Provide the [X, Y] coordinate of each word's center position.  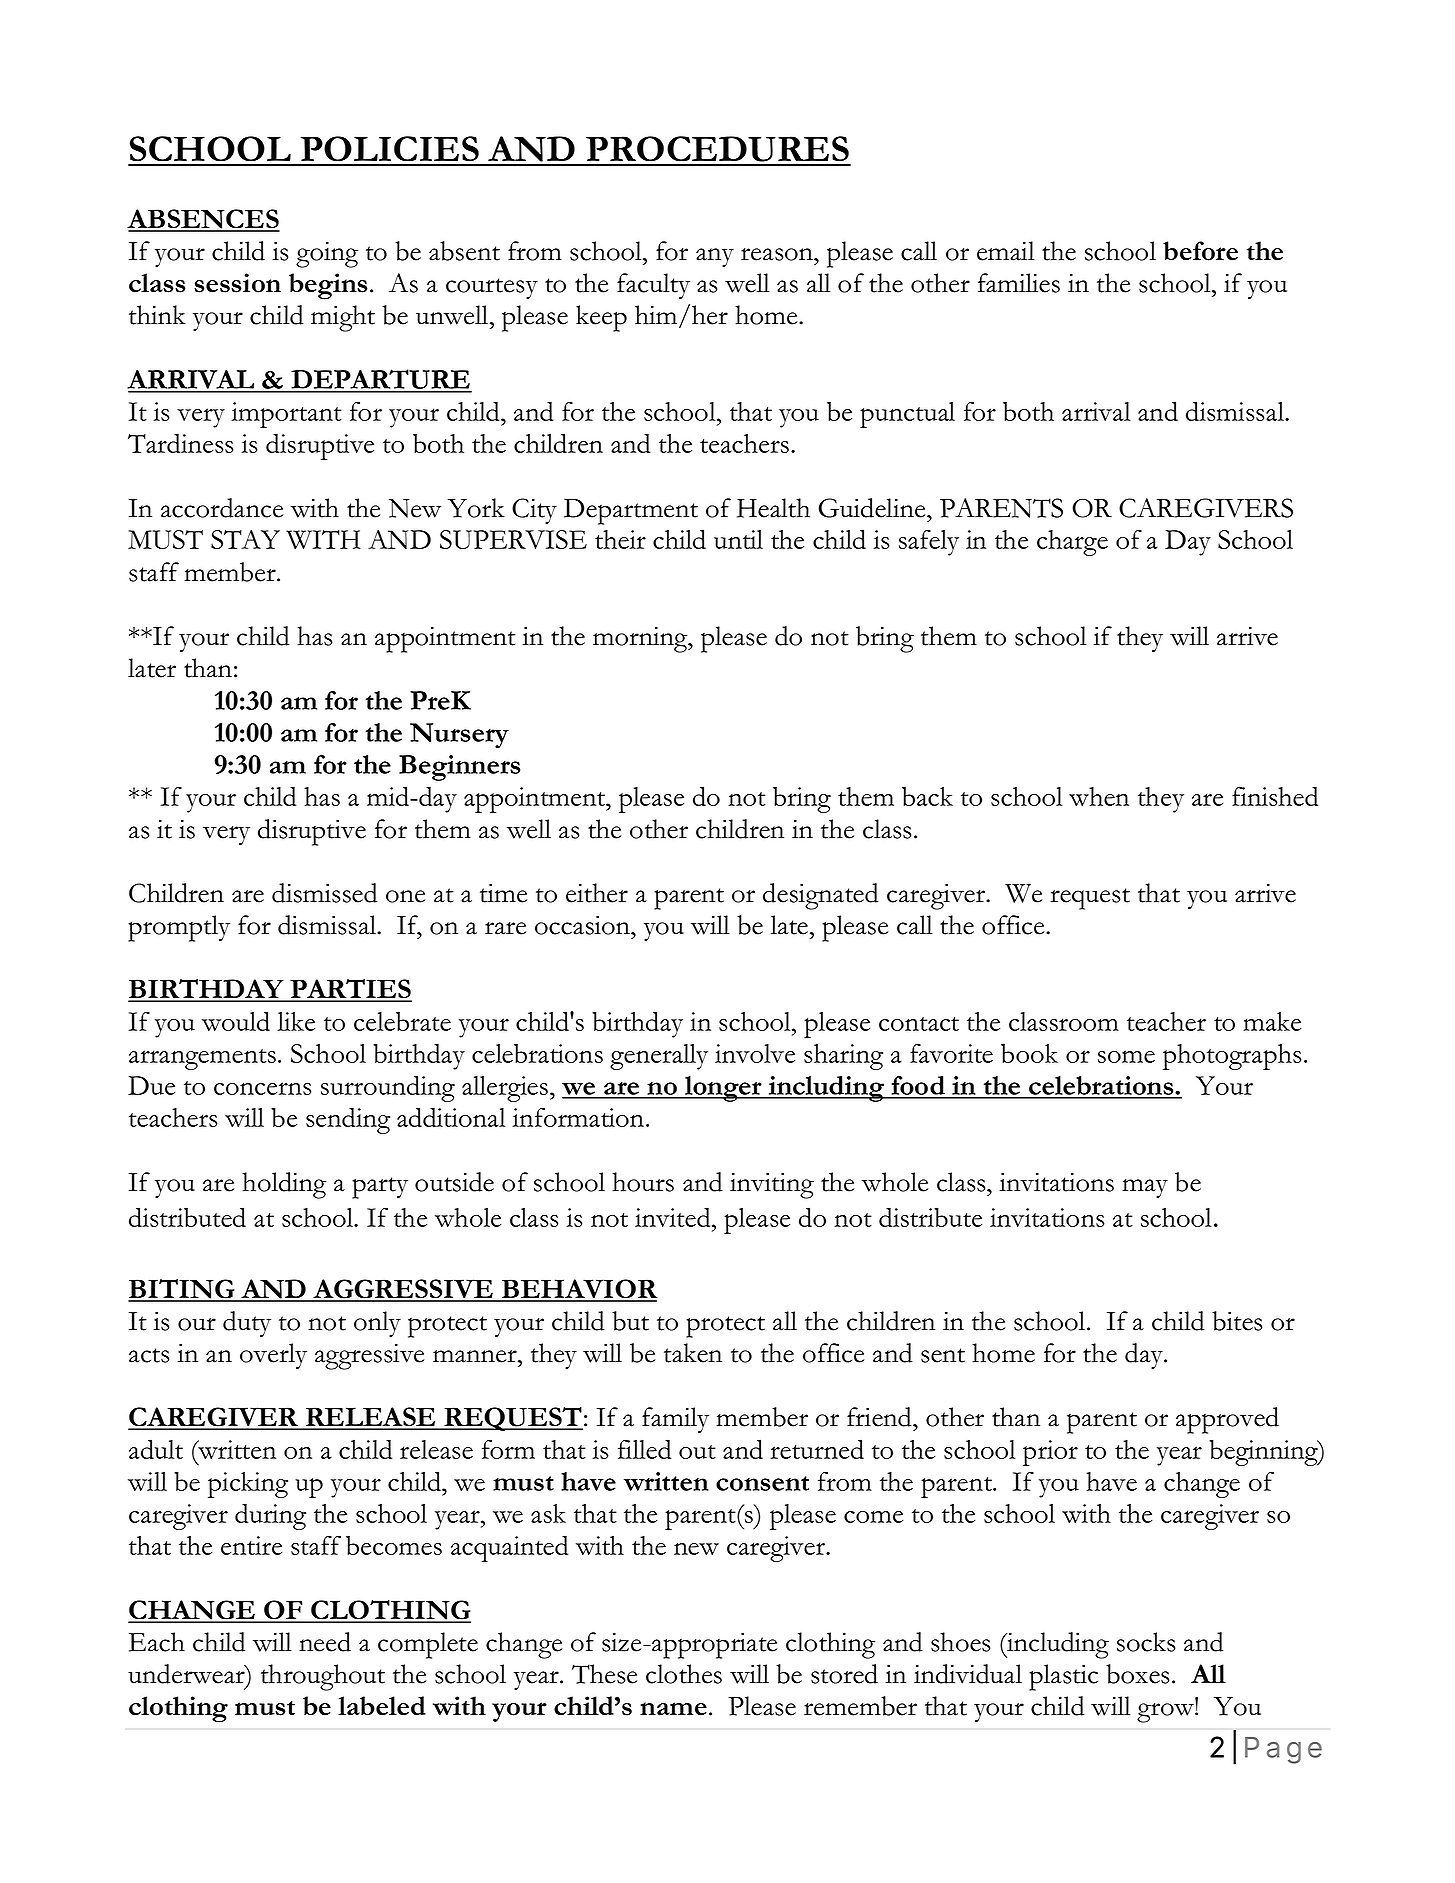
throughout [323, 1677]
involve [755, 1053]
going [327, 255]
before [1200, 251]
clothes [684, 1674]
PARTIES [350, 990]
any [715, 257]
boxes [1137, 1674]
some [1126, 1056]
